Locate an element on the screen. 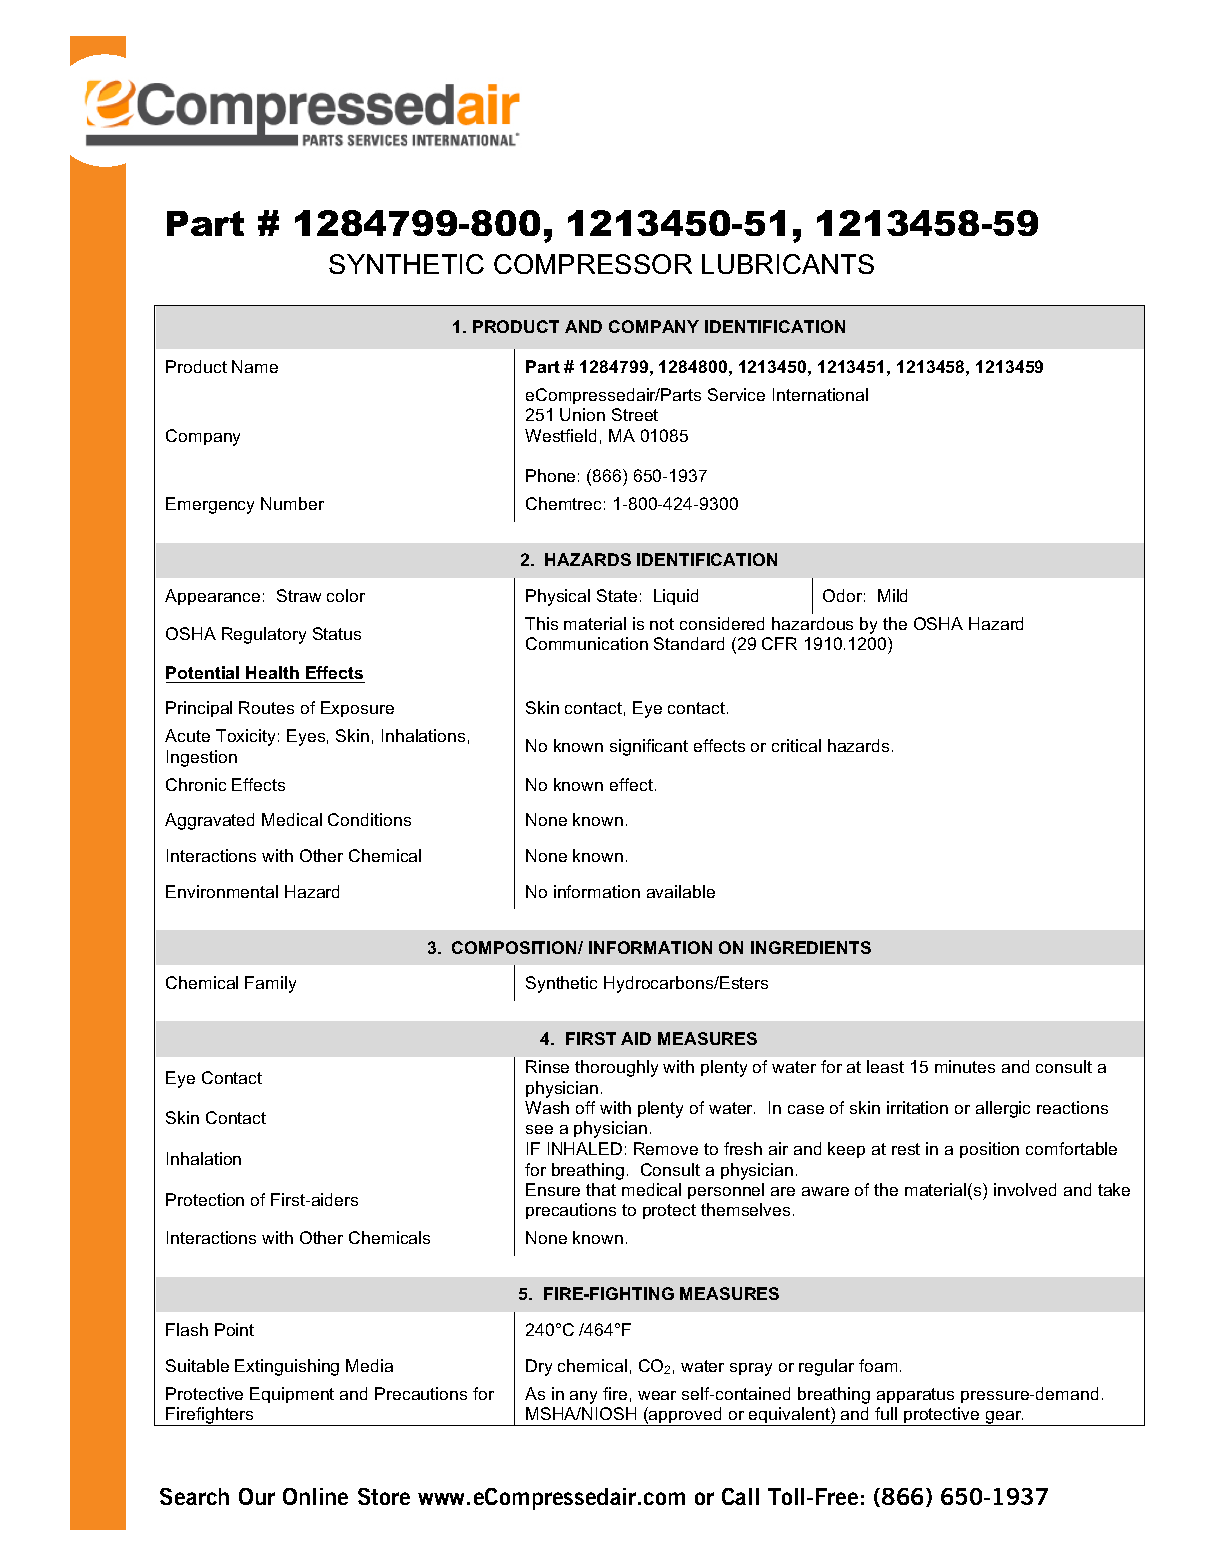 The width and height of the screenshot is (1210, 1566). Mild is located at coordinates (892, 595).
